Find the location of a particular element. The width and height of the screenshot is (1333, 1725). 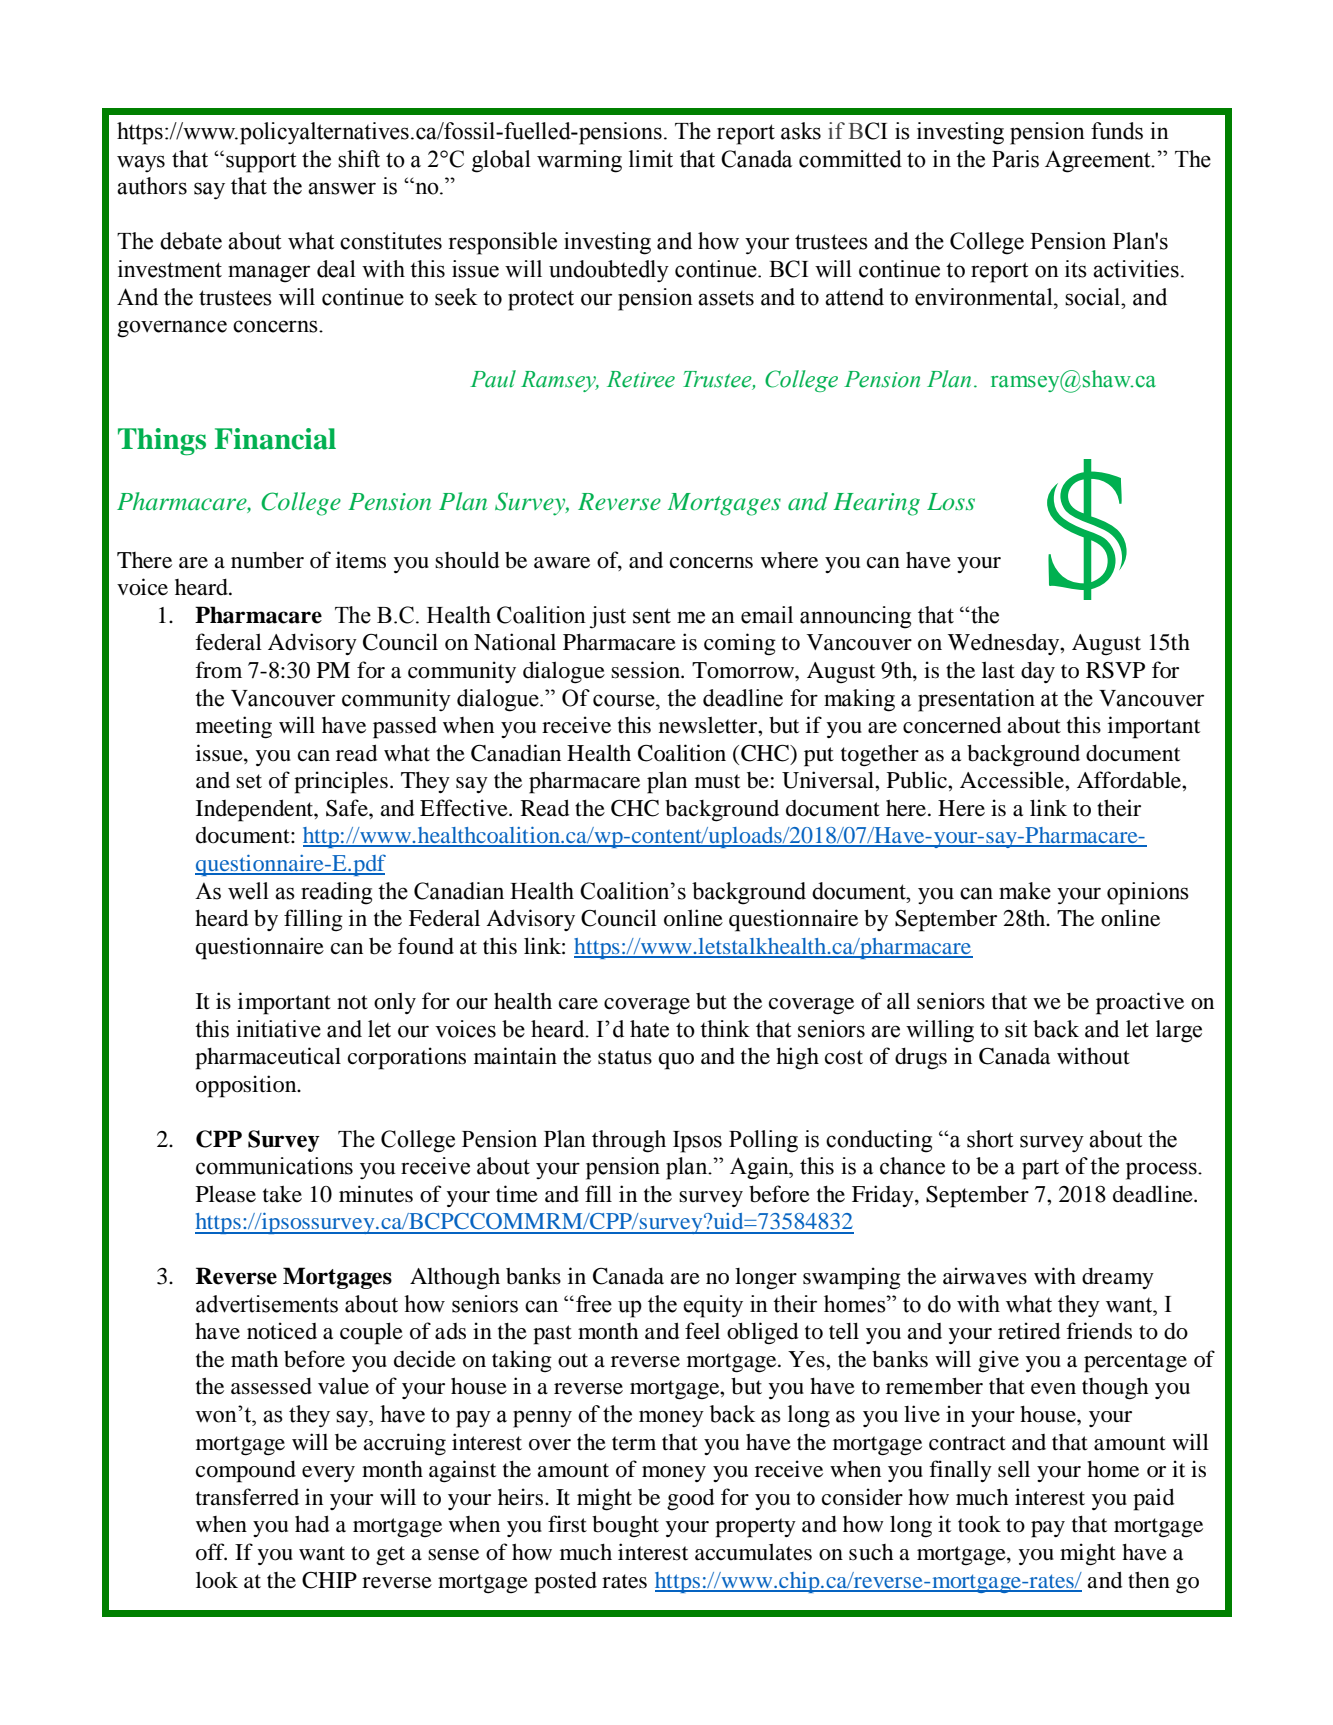

Paris is located at coordinates (1015, 159).
